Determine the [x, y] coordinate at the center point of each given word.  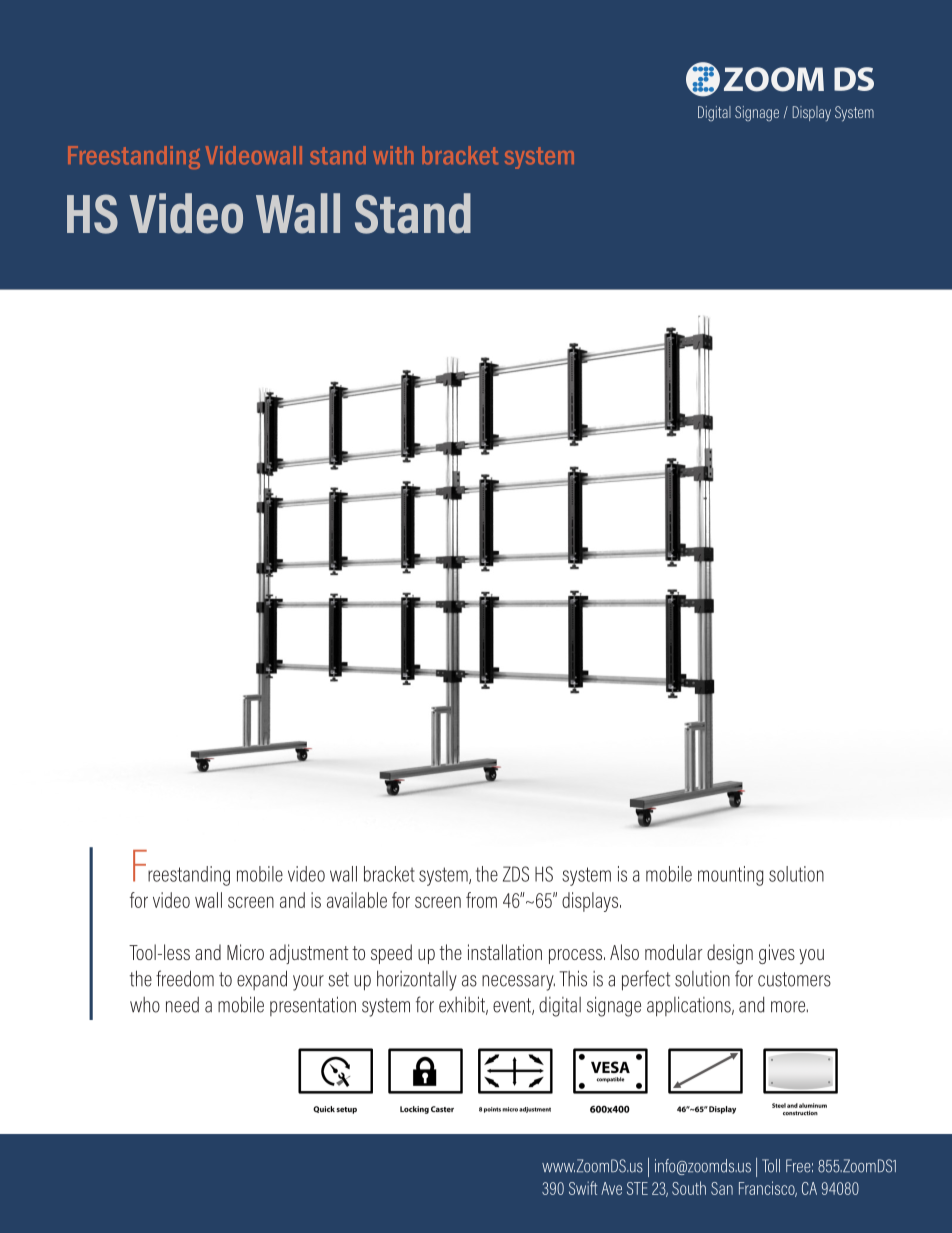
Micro [245, 952]
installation [505, 952]
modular [674, 952]
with [393, 155]
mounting [730, 876]
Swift [583, 1188]
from [481, 900]
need [182, 1005]
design [730, 954]
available [357, 900]
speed [391, 954]
